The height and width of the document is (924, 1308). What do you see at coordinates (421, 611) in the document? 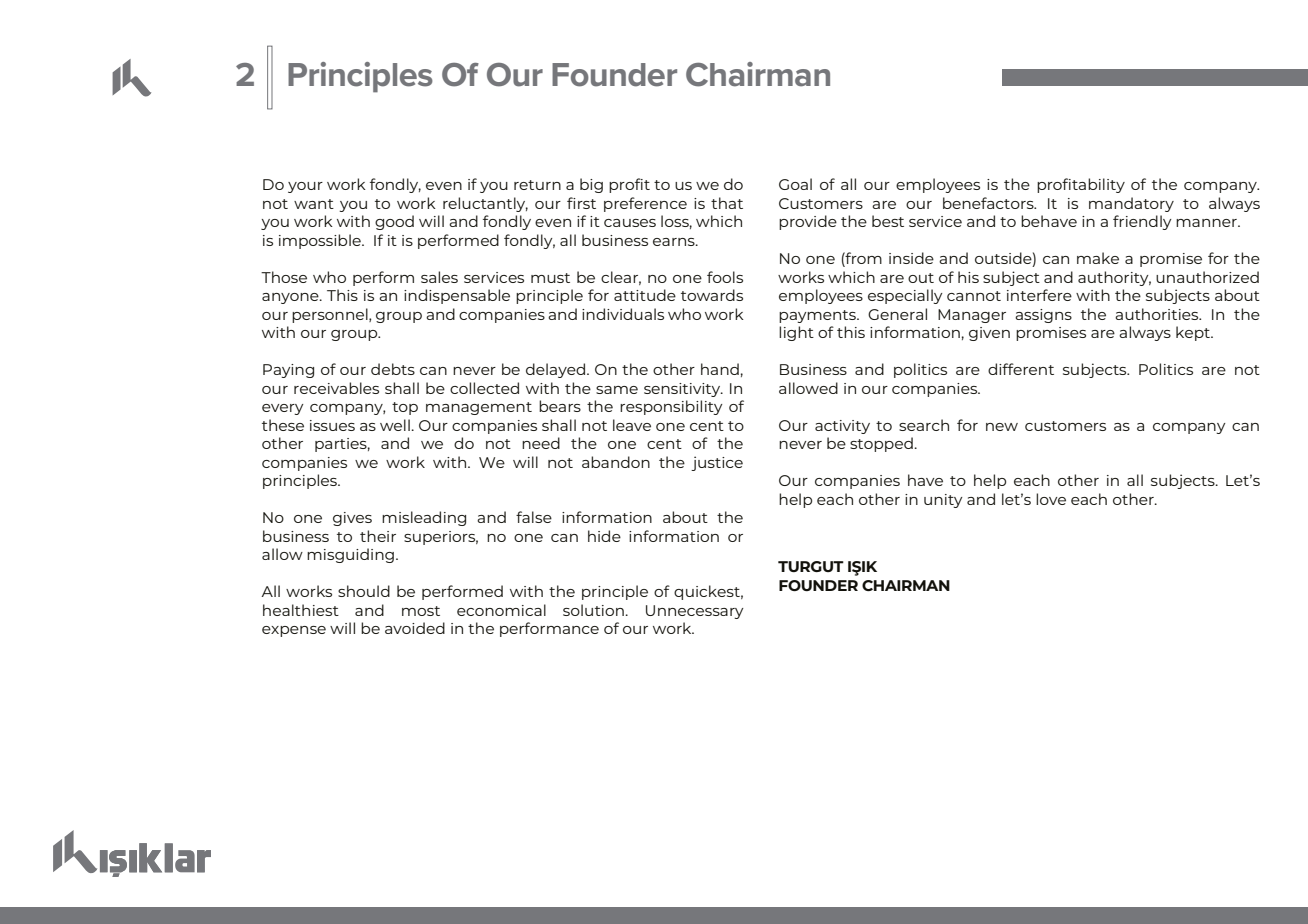
I see `most` at bounding box center [421, 611].
